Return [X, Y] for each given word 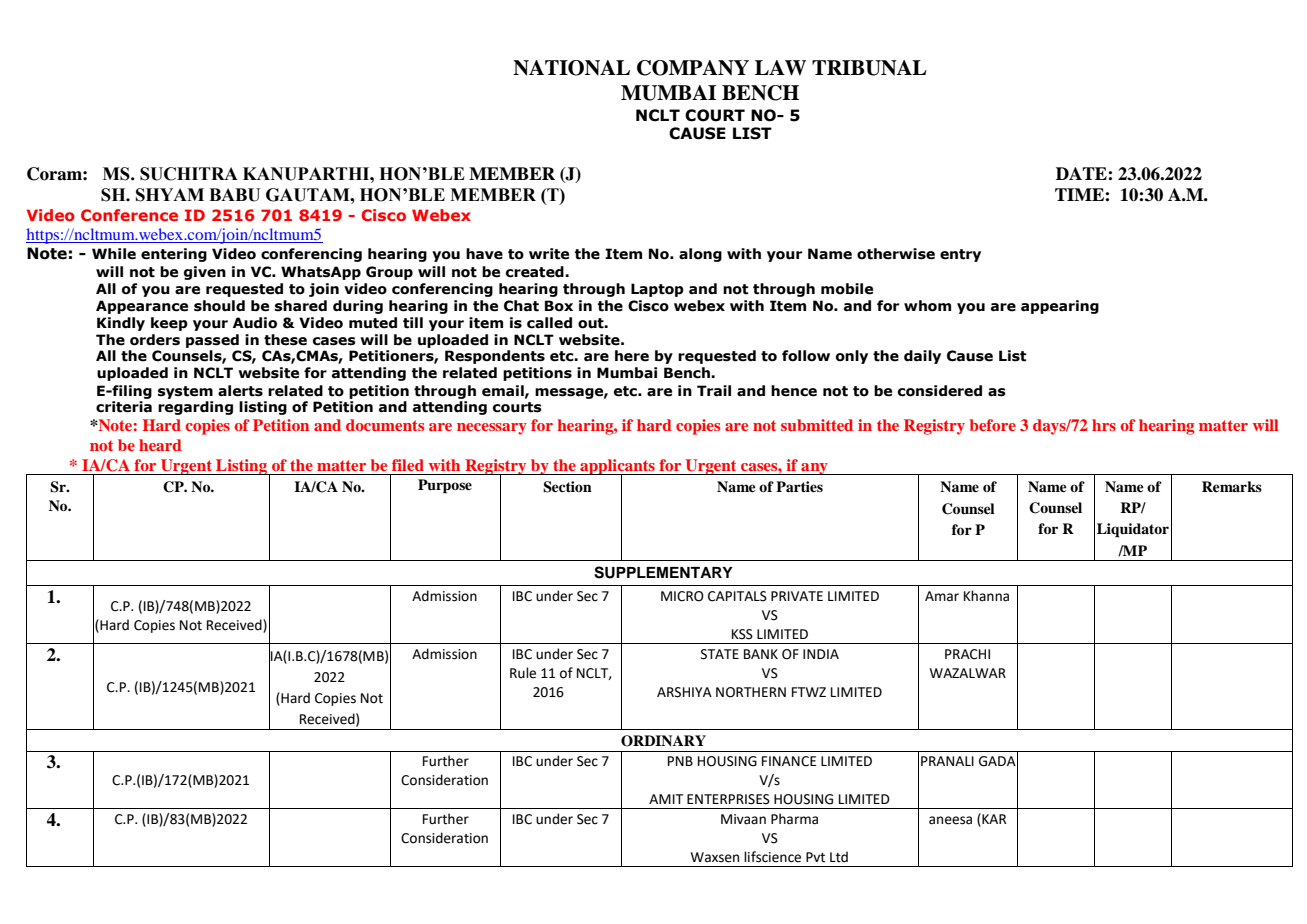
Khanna [986, 596]
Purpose [445, 486]
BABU [234, 195]
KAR [993, 819]
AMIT [666, 799]
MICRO [682, 596]
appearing [1060, 307]
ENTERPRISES [728, 799]
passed [212, 341]
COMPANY [693, 68]
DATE [1082, 173]
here [632, 356]
